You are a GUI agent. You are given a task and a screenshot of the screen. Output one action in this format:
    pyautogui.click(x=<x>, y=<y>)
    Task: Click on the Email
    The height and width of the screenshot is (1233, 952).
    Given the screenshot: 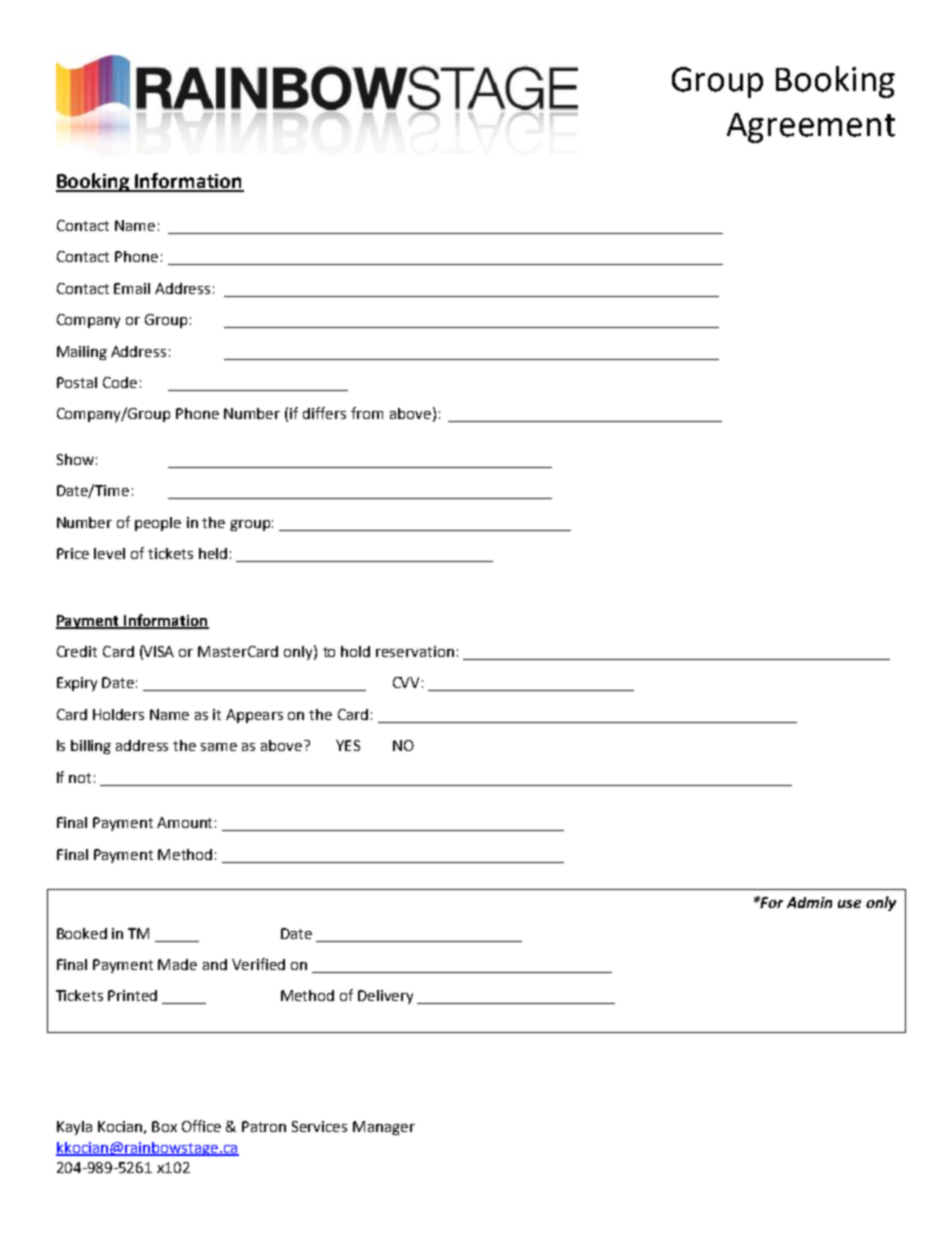 What is the action you would take?
    pyautogui.click(x=132, y=288)
